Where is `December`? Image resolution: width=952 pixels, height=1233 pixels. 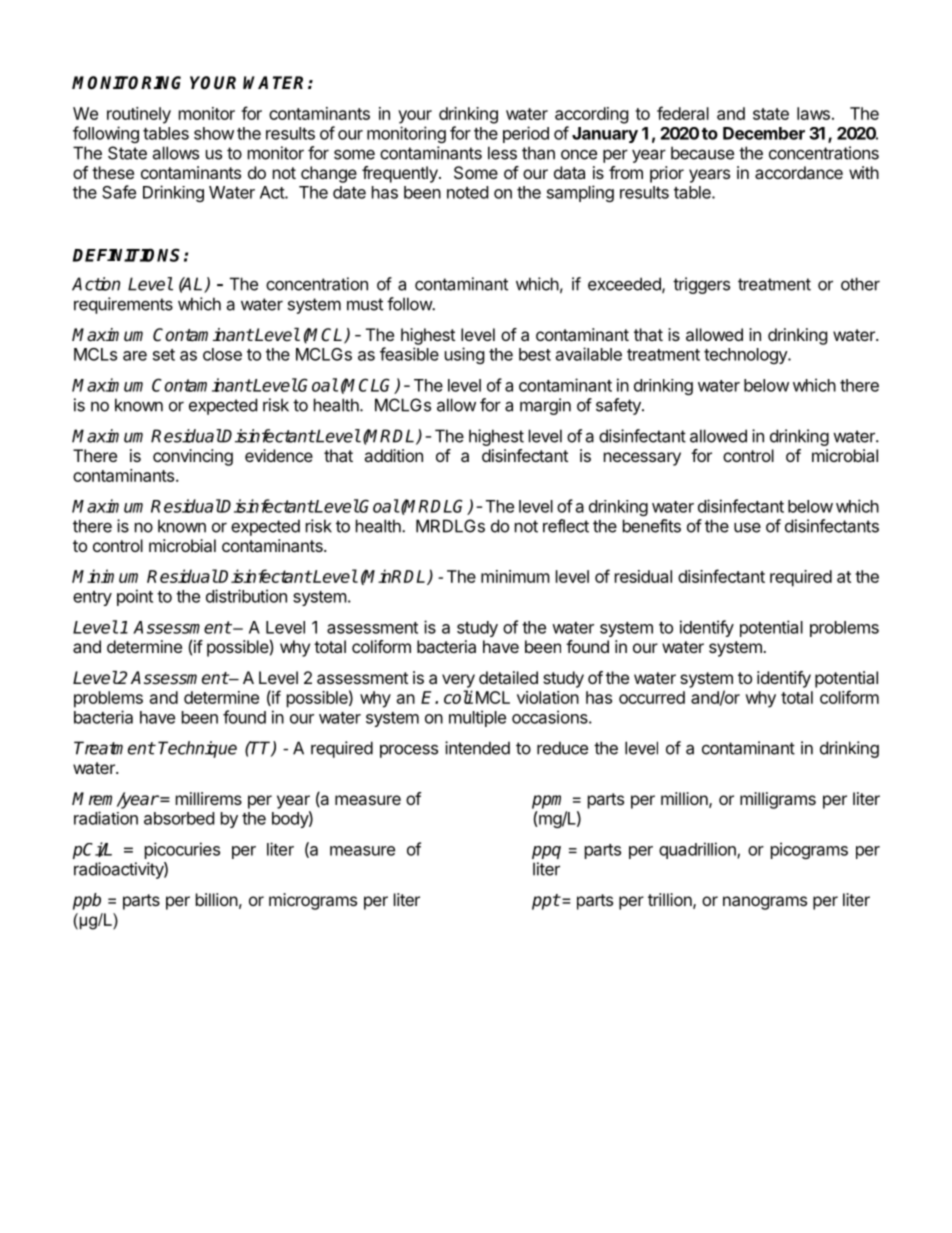 December is located at coordinates (764, 133).
